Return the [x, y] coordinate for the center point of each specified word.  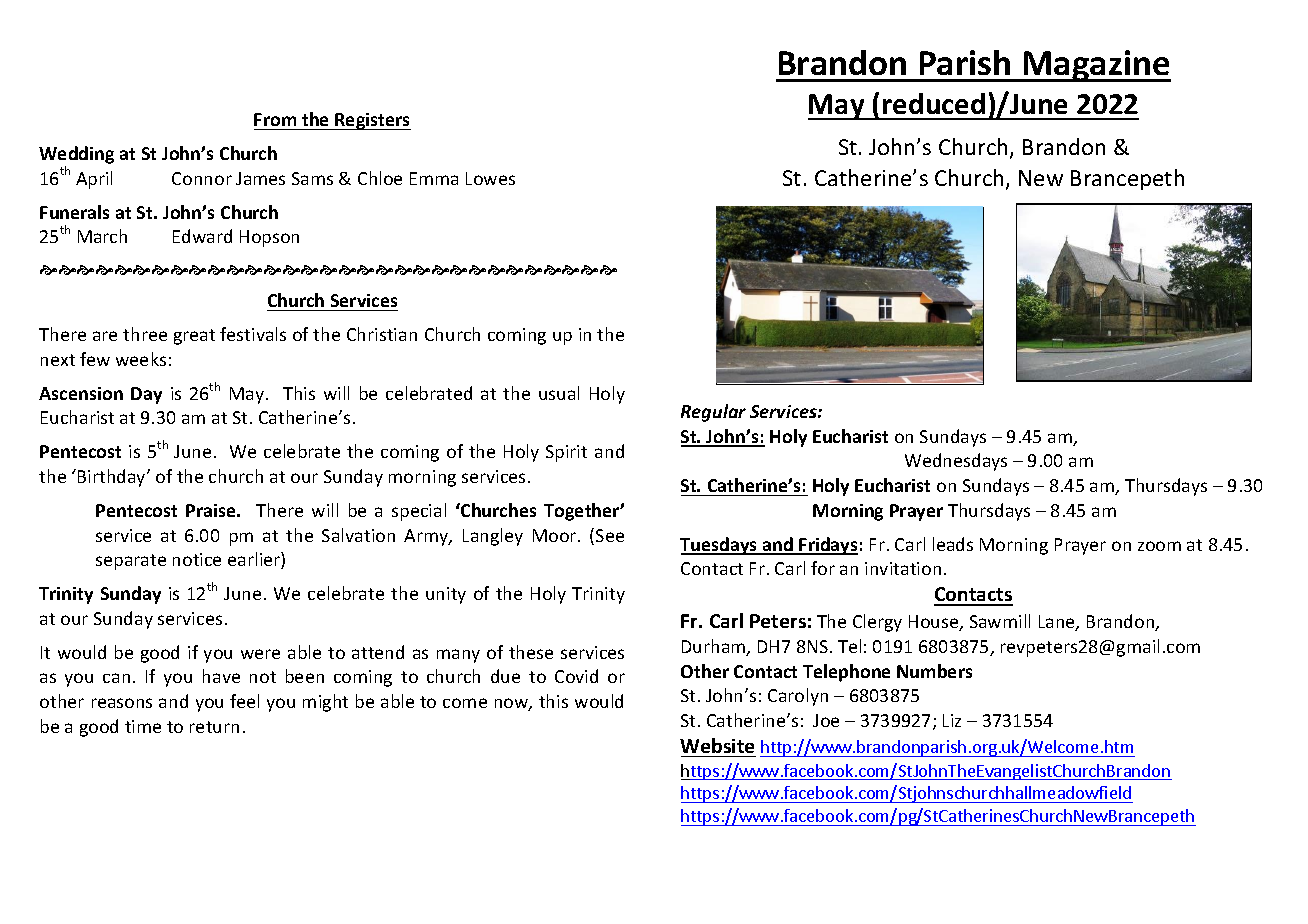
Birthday [113, 478]
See [610, 535]
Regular [713, 413]
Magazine [1096, 66]
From [275, 119]
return [214, 727]
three [145, 334]
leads [953, 544]
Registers [372, 121]
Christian [382, 334]
